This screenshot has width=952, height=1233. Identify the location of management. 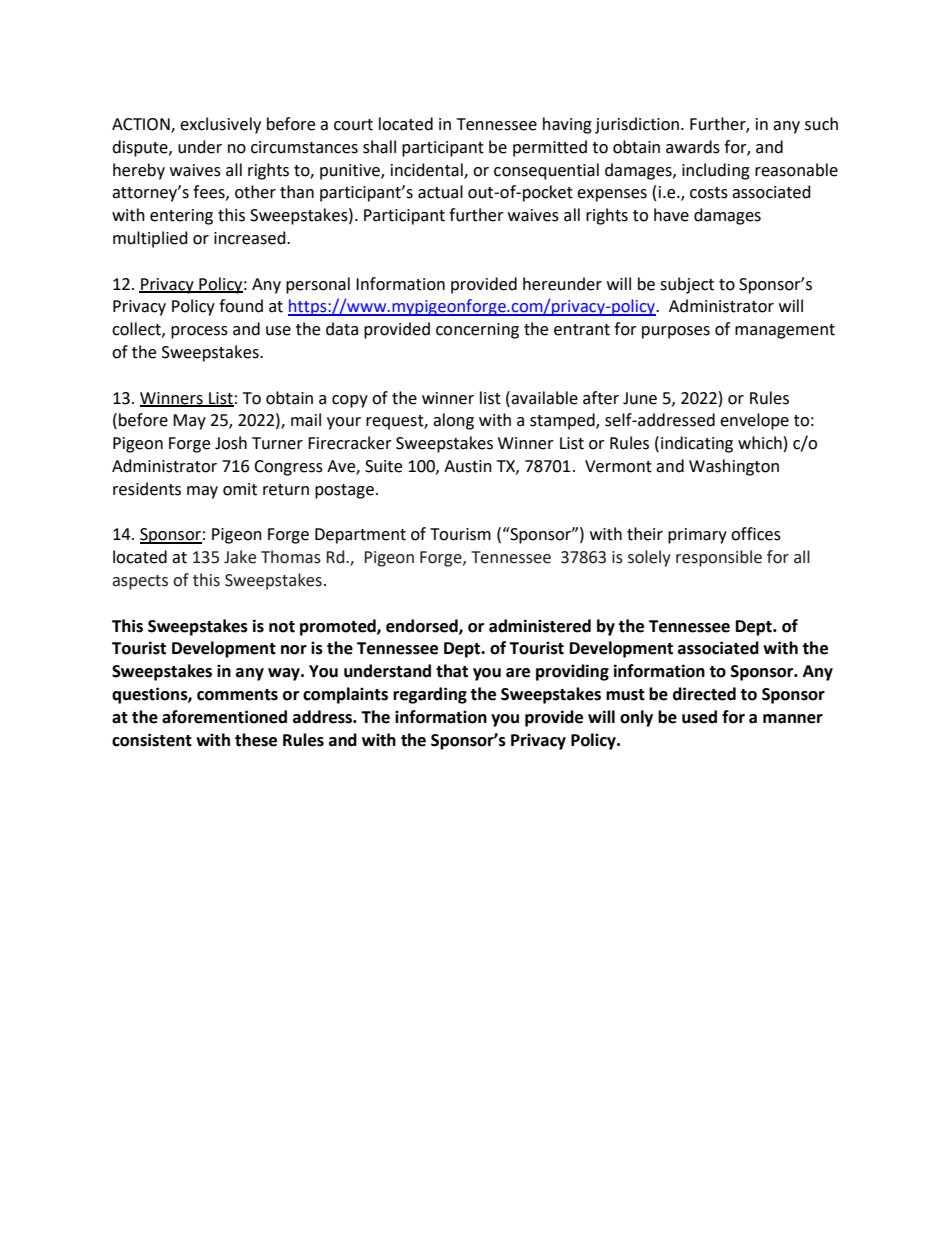
(785, 331).
